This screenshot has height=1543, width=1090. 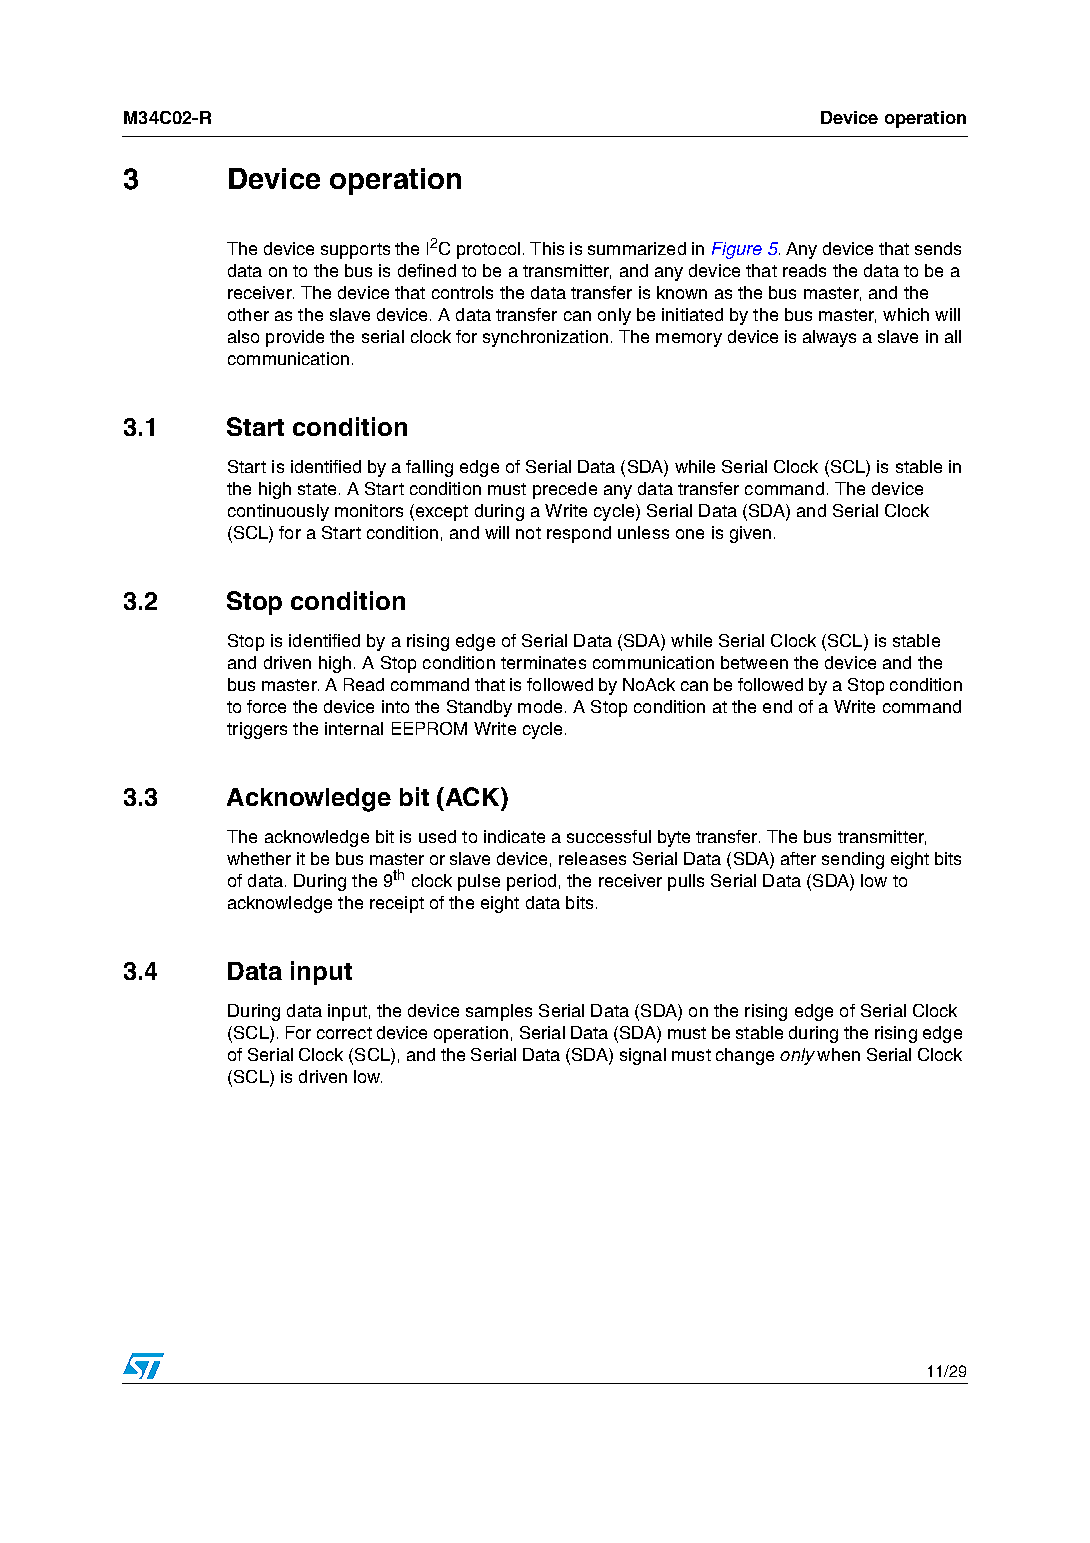 What do you see at coordinates (354, 728) in the screenshot?
I see `internal` at bounding box center [354, 728].
